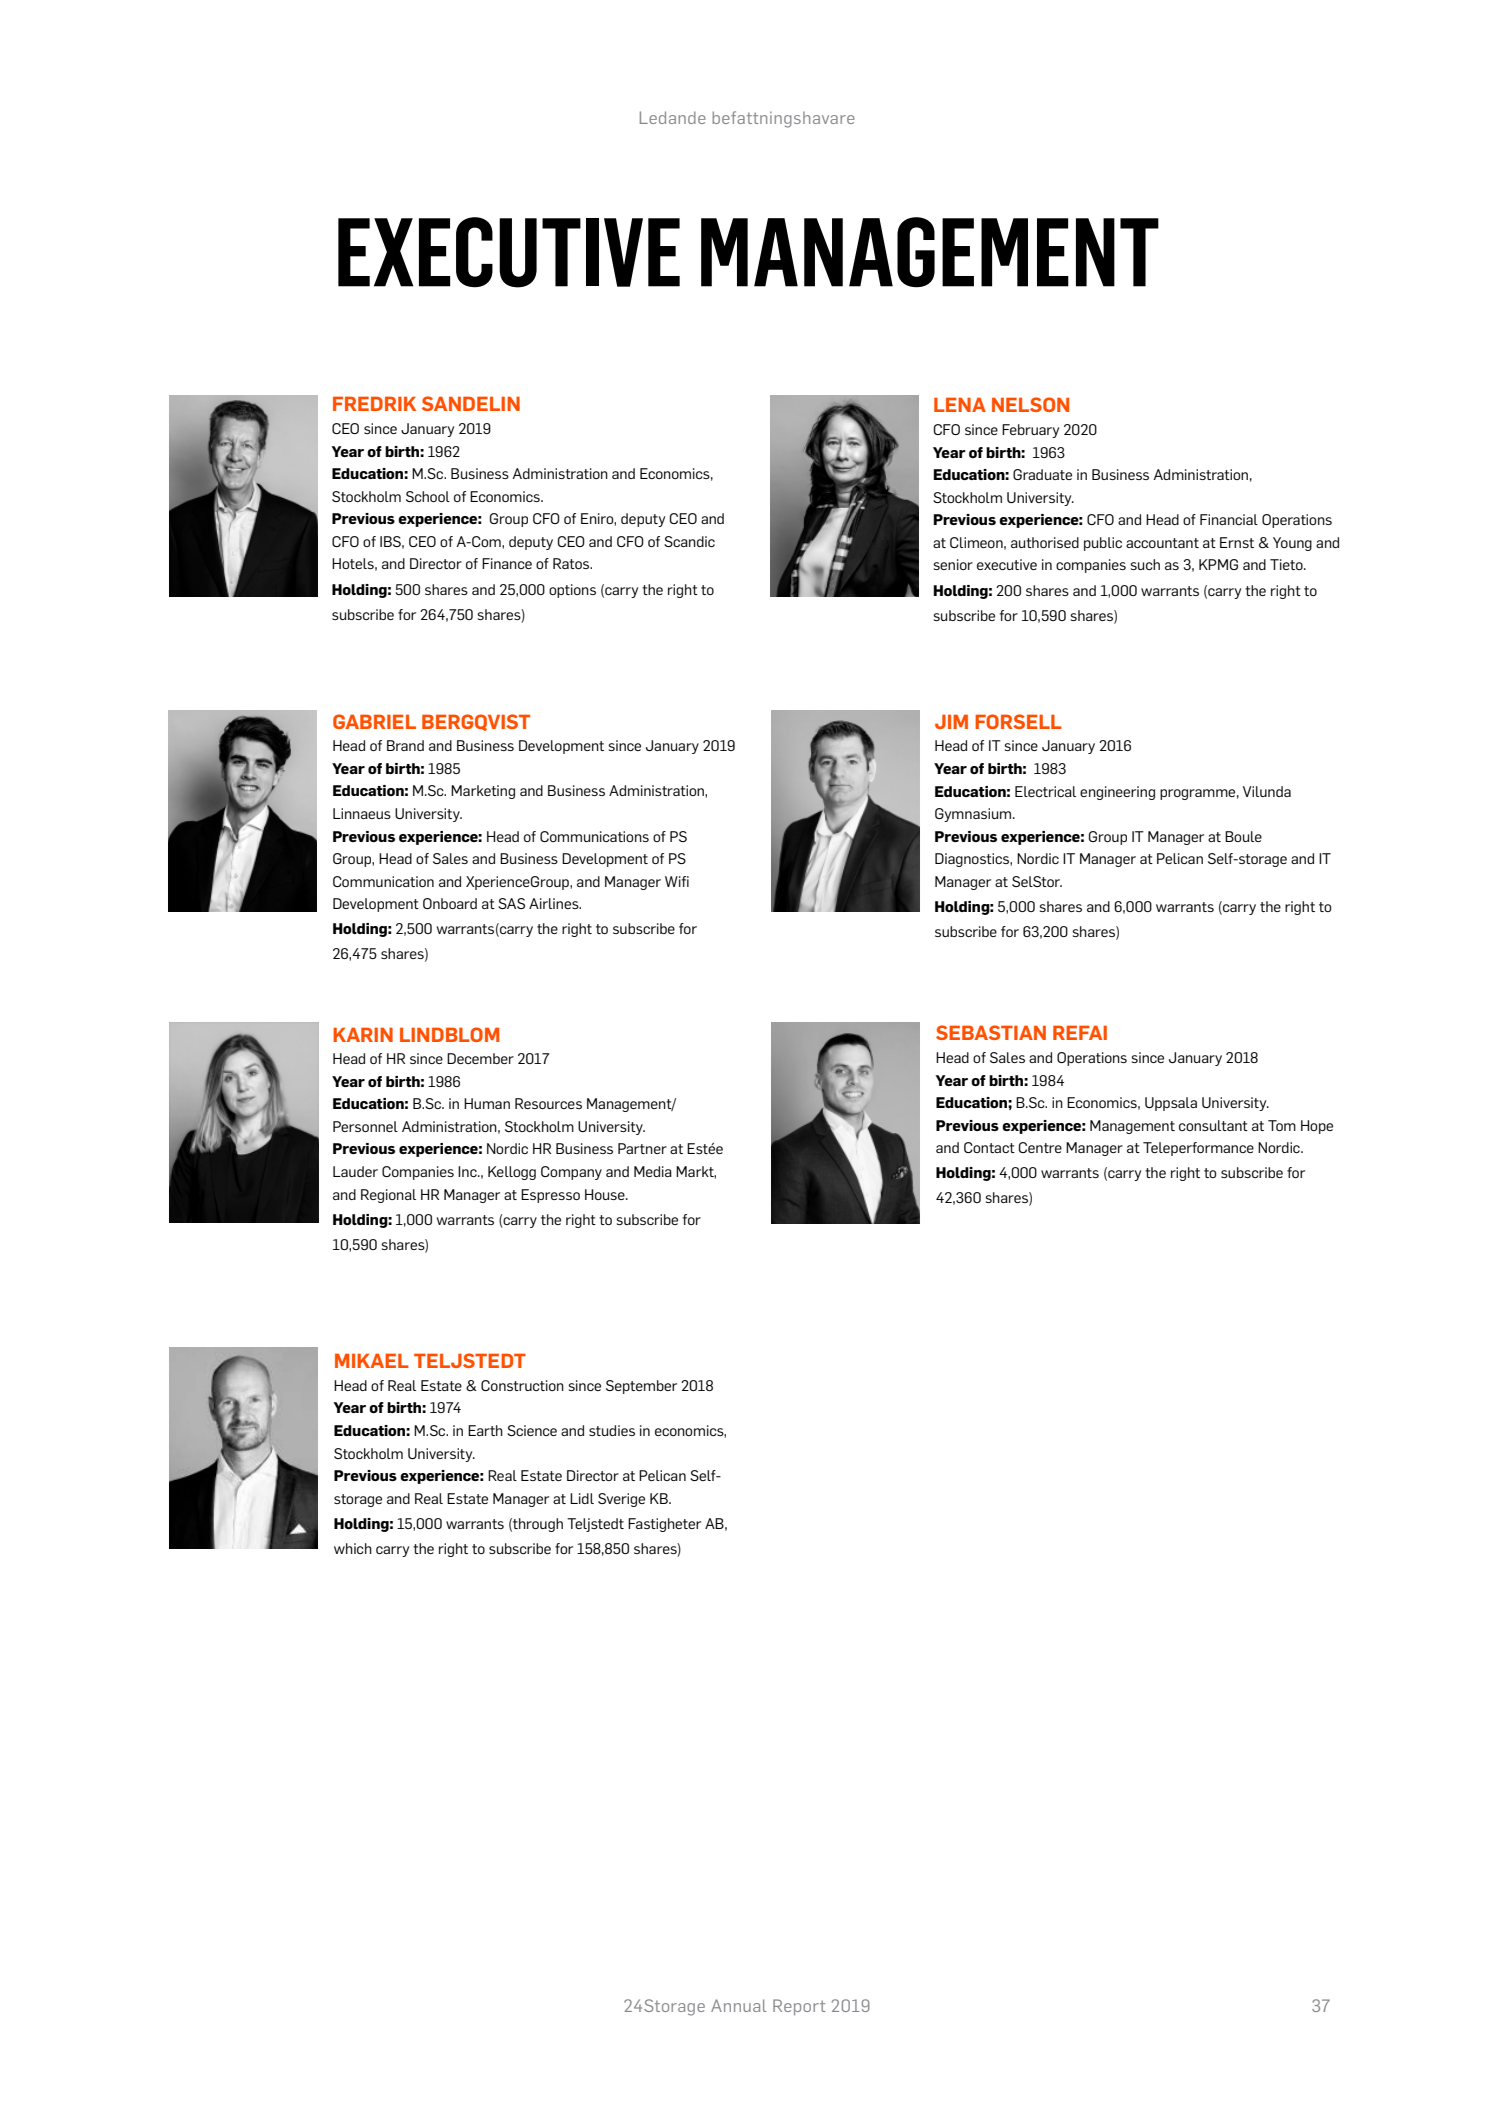  What do you see at coordinates (428, 496) in the screenshot?
I see `School` at bounding box center [428, 496].
